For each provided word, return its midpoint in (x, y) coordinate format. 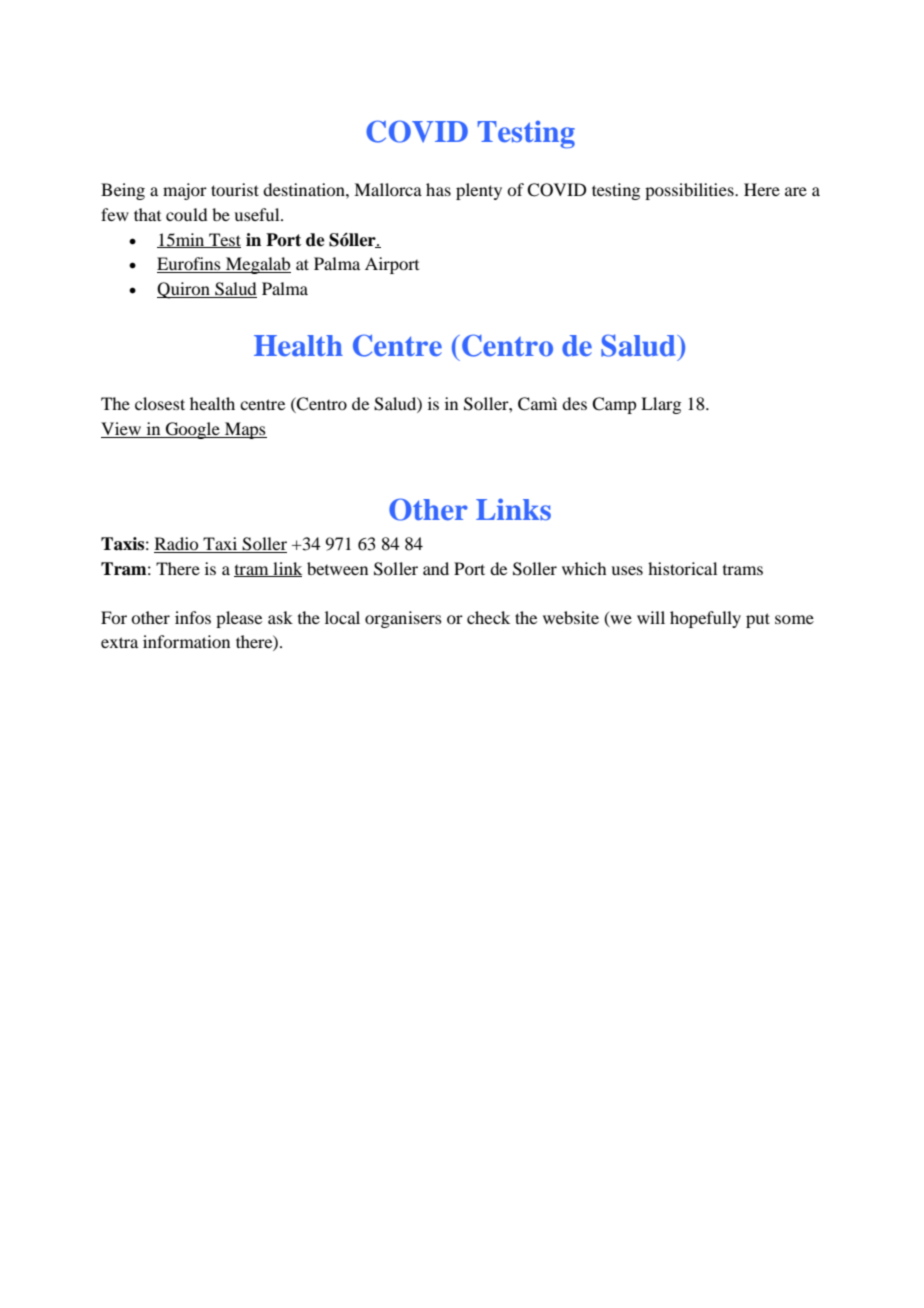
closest (160, 403)
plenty (479, 191)
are (796, 191)
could (186, 214)
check (488, 617)
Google (193, 430)
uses (627, 570)
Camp (614, 405)
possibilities (690, 191)
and (436, 568)
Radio (176, 543)
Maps (245, 430)
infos (193, 617)
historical (682, 568)
